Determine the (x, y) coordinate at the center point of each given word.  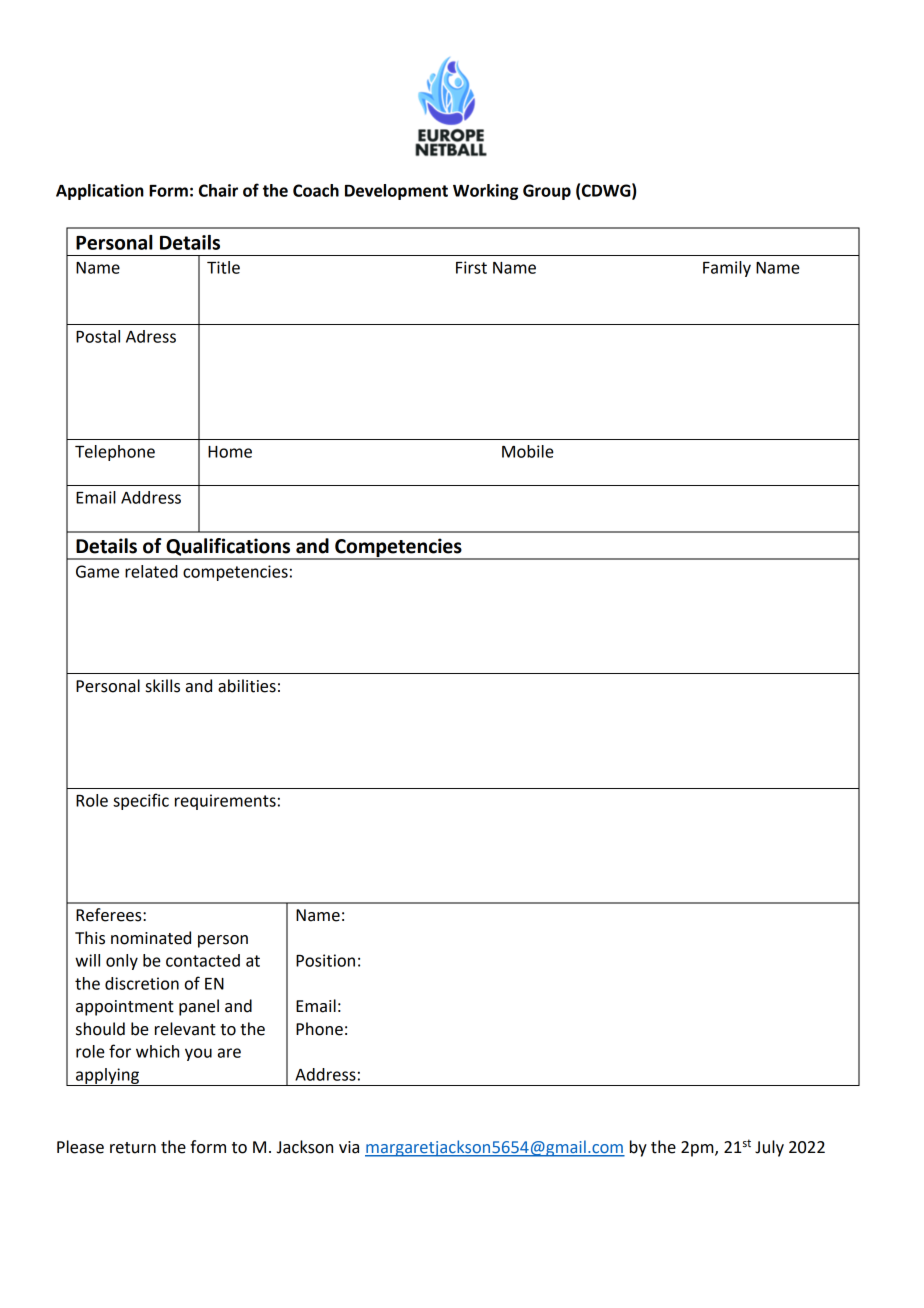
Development (396, 192)
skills (163, 686)
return (133, 1148)
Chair (218, 190)
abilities (247, 686)
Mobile (528, 451)
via (349, 1147)
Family (727, 269)
